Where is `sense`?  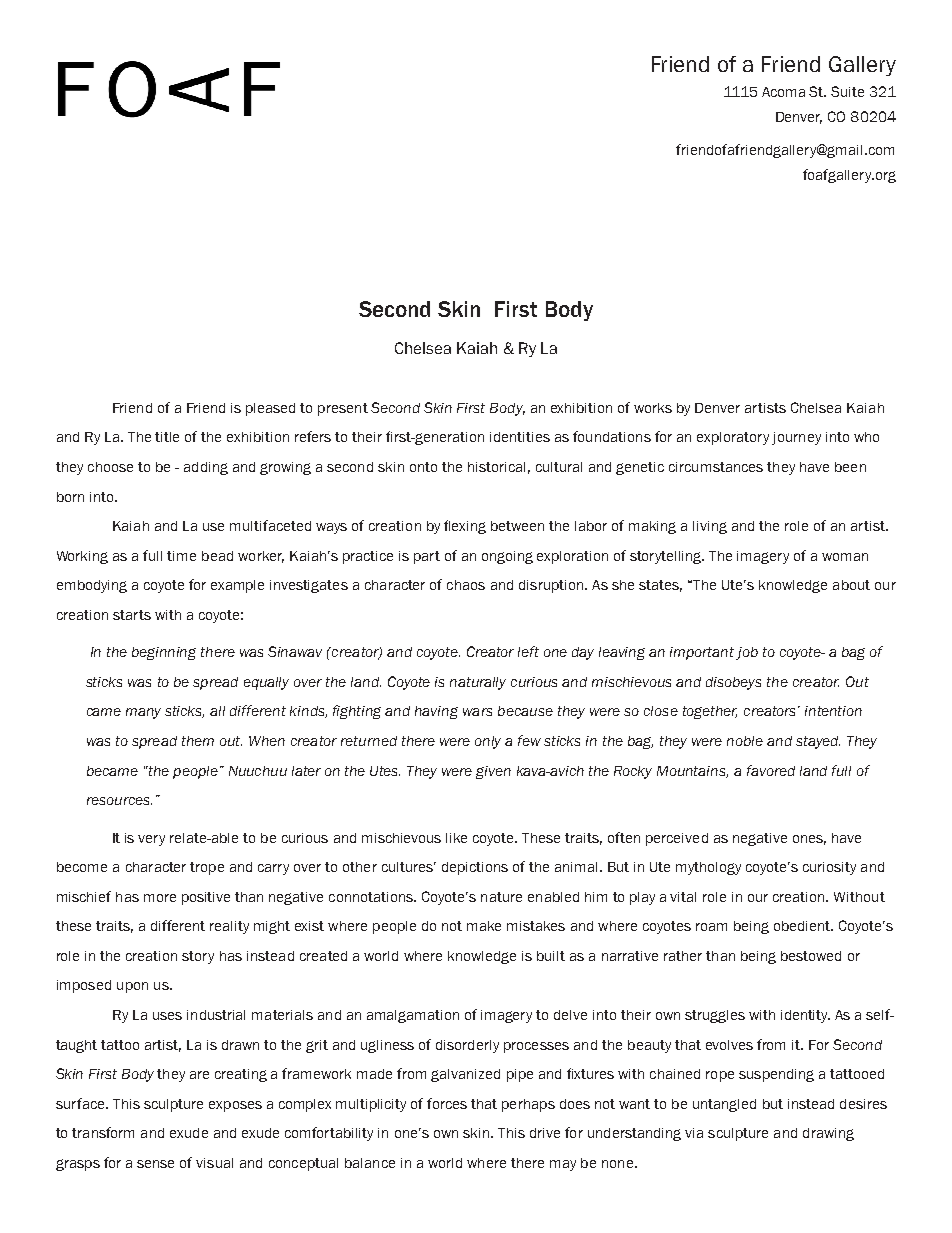
sense is located at coordinates (155, 1164).
